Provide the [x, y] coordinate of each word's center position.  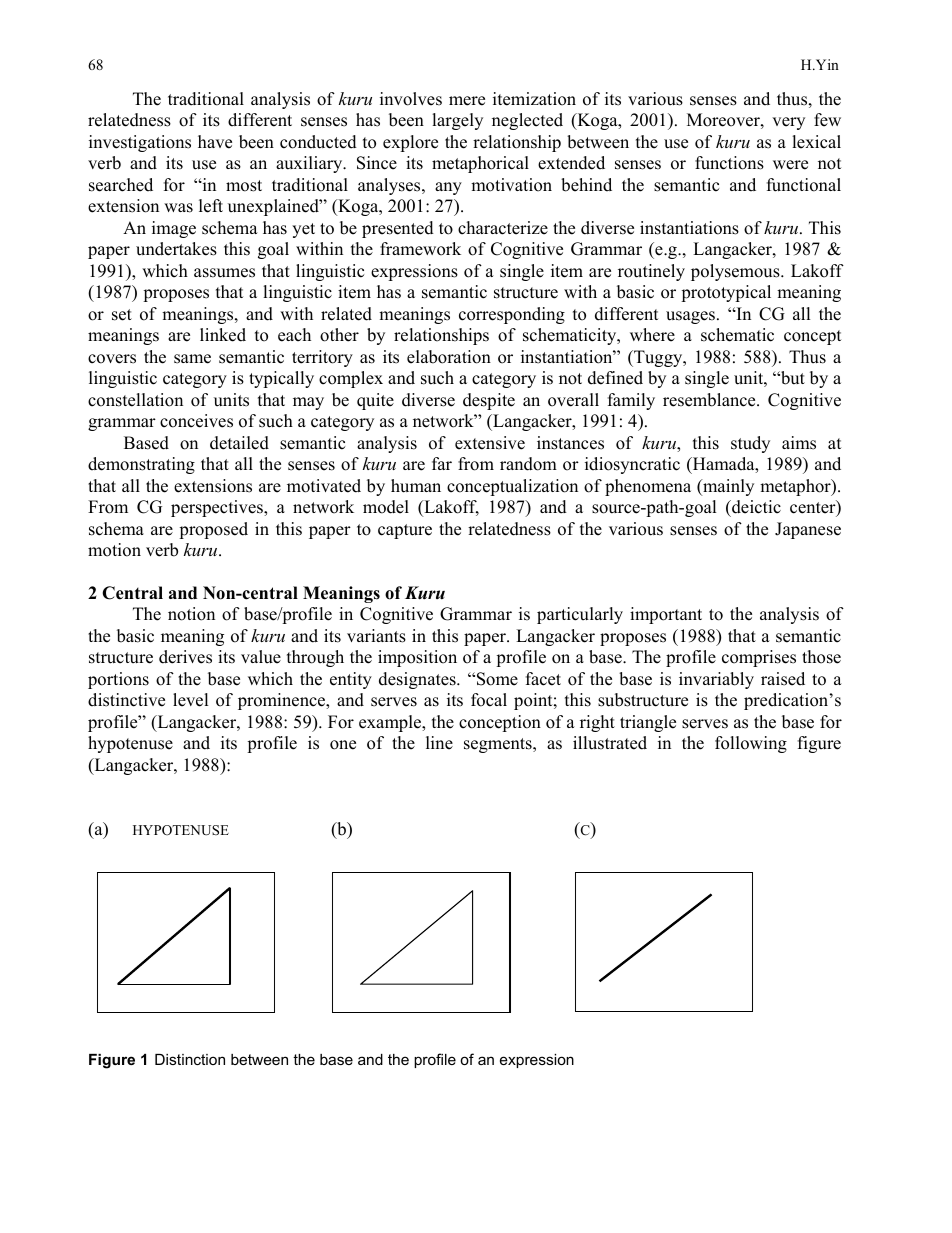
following [751, 744]
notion [191, 614]
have [215, 142]
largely [457, 121]
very [788, 123]
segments [499, 745]
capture [405, 531]
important [666, 615]
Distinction [190, 1059]
